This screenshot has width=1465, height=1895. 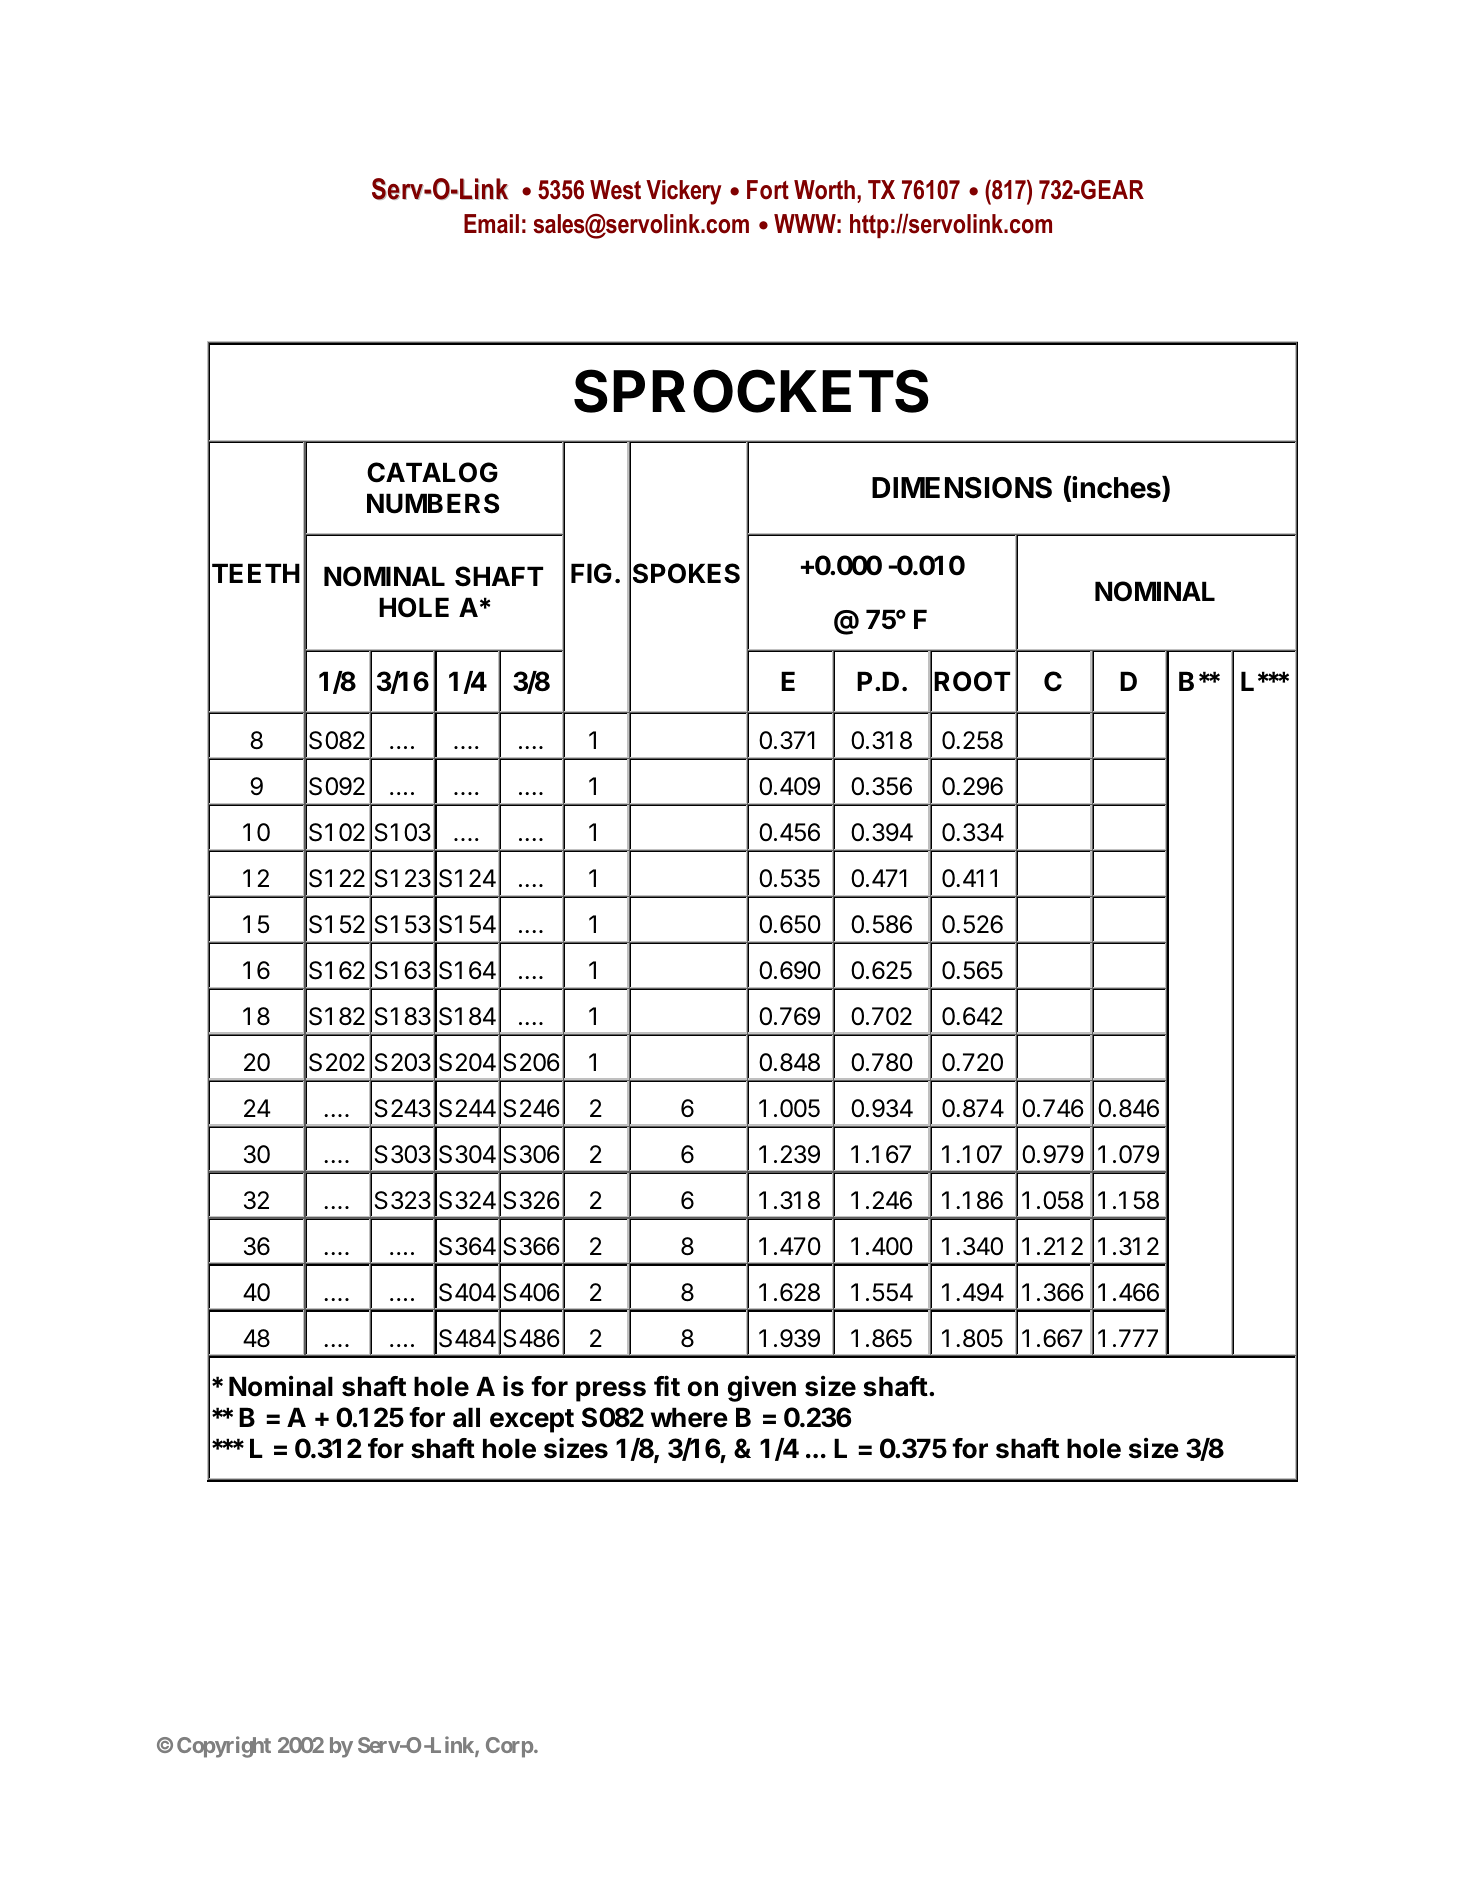 I want to click on Copyright, so click(x=224, y=1747).
